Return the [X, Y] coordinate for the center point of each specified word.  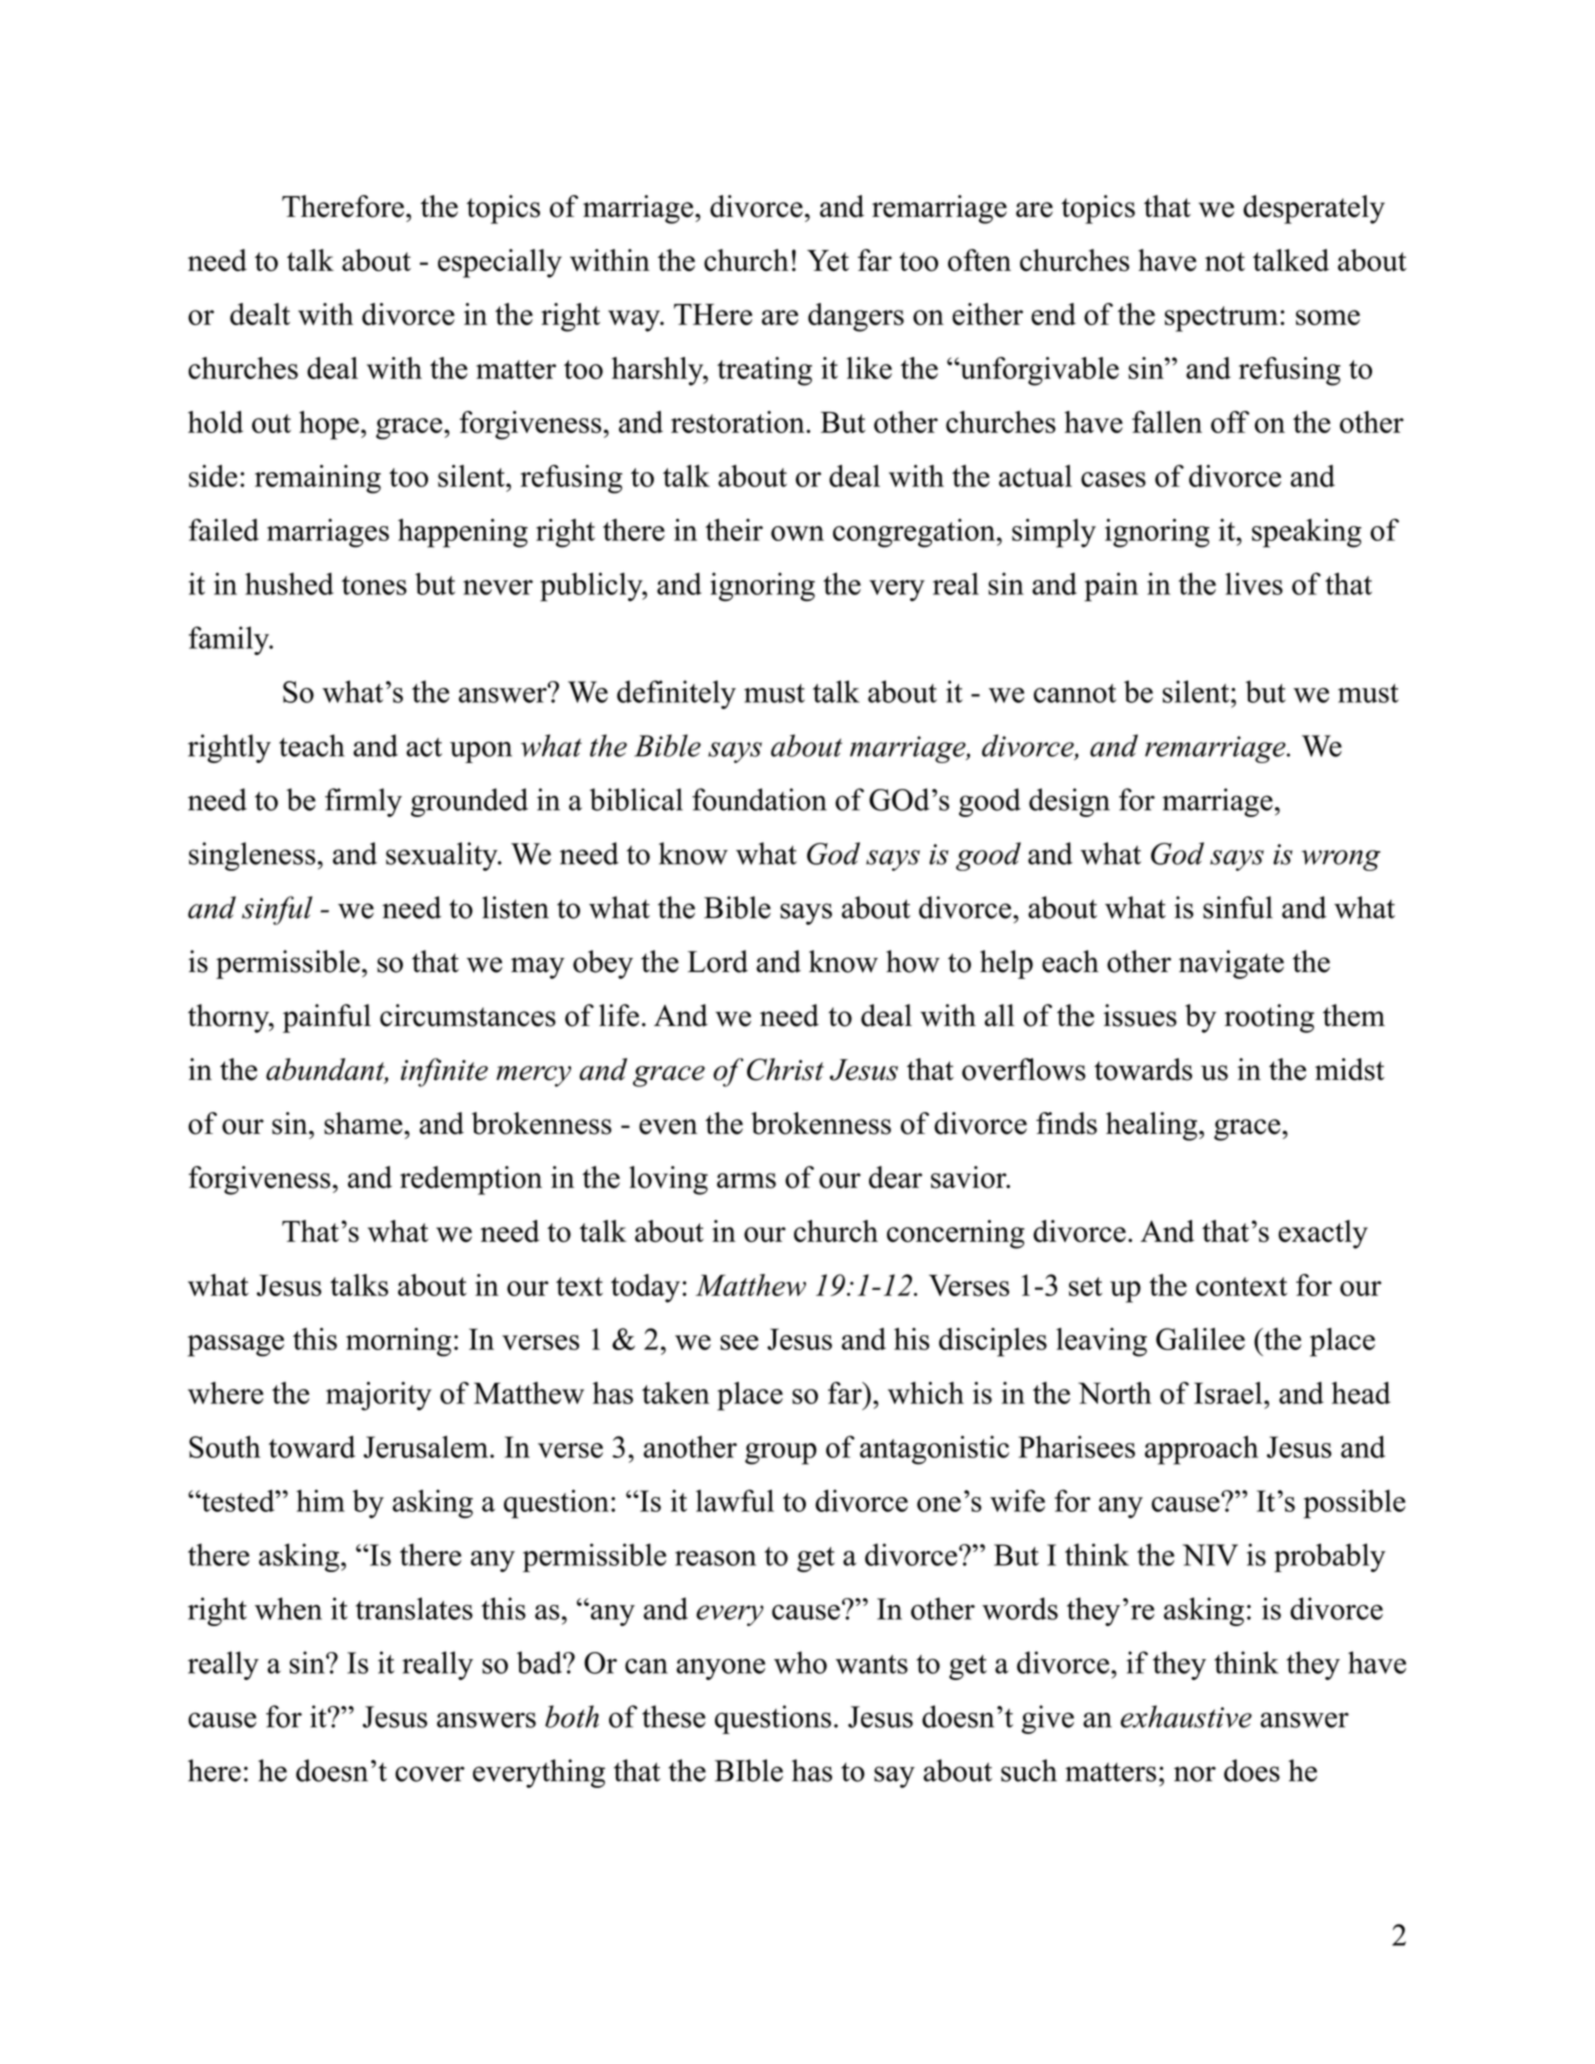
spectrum [1221, 319]
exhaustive [1186, 1716]
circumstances [468, 1015]
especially [500, 263]
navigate [1231, 964]
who [800, 1662]
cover [430, 1774]
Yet [828, 261]
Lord [718, 961]
